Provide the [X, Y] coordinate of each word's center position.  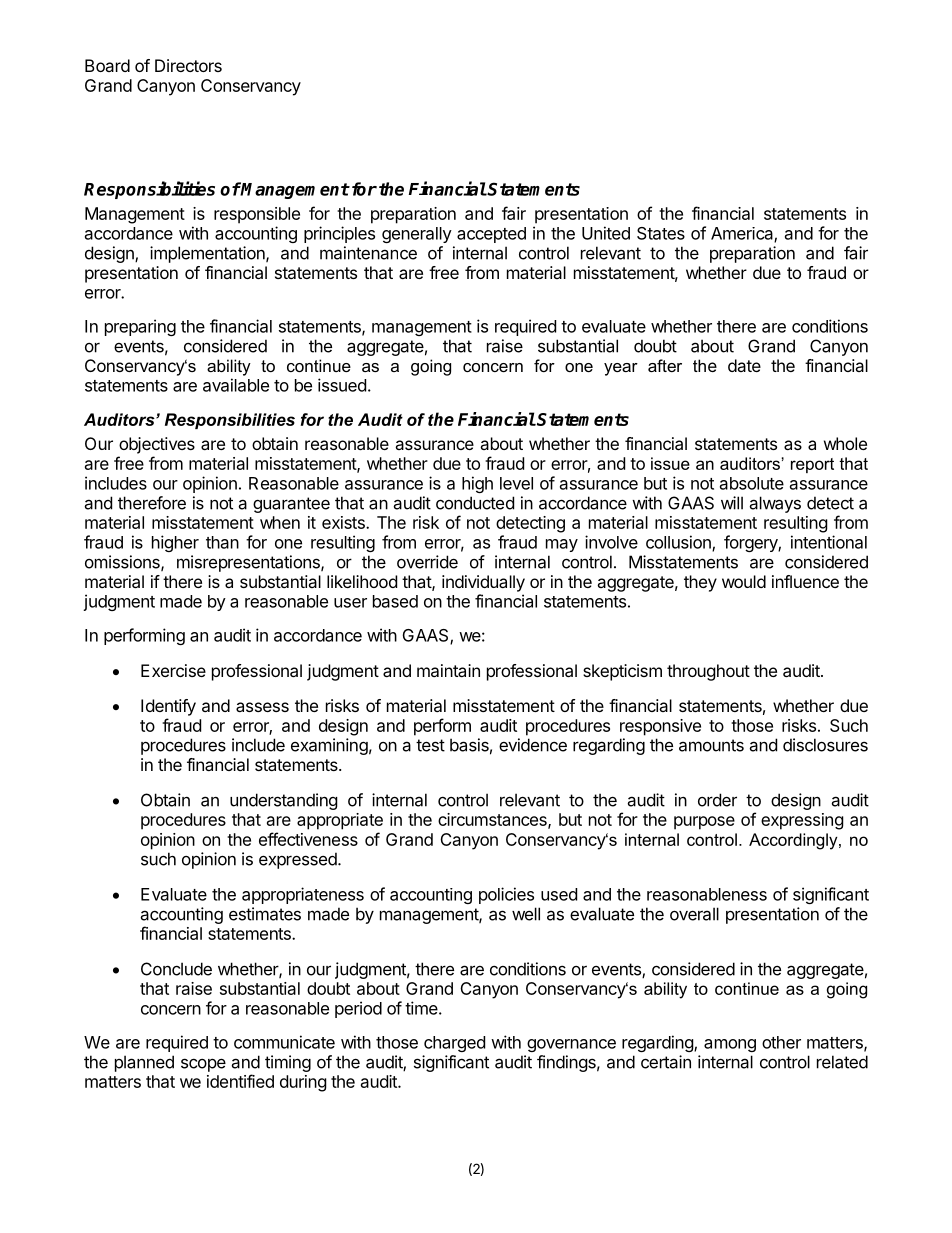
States [661, 233]
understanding [284, 801]
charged [454, 1044]
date [744, 365]
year [621, 369]
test [430, 745]
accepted [491, 235]
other [781, 1042]
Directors [188, 65]
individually [483, 583]
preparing [140, 327]
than [222, 542]
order [717, 800]
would [744, 581]
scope [203, 1065]
